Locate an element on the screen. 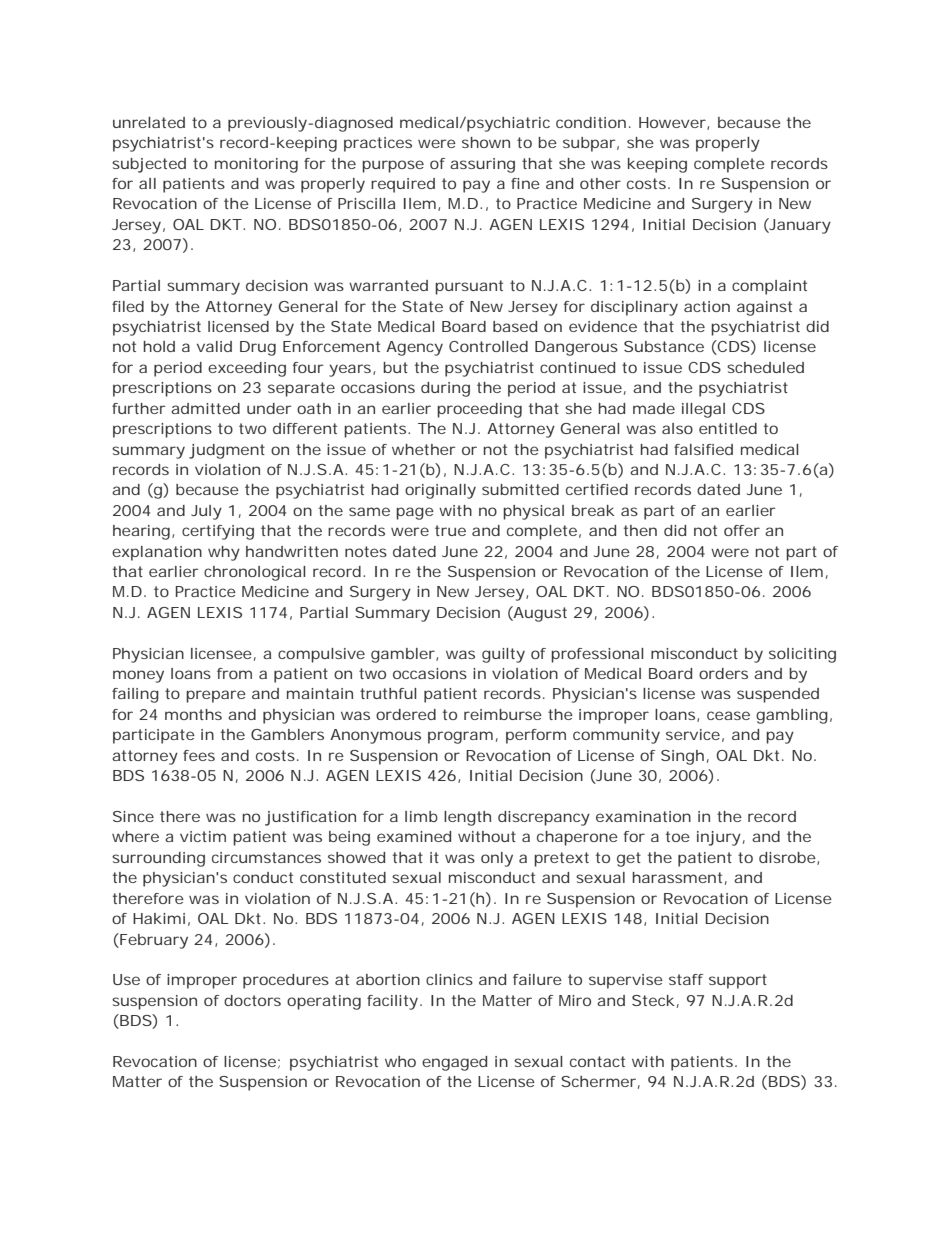  shown is located at coordinates (486, 142).
